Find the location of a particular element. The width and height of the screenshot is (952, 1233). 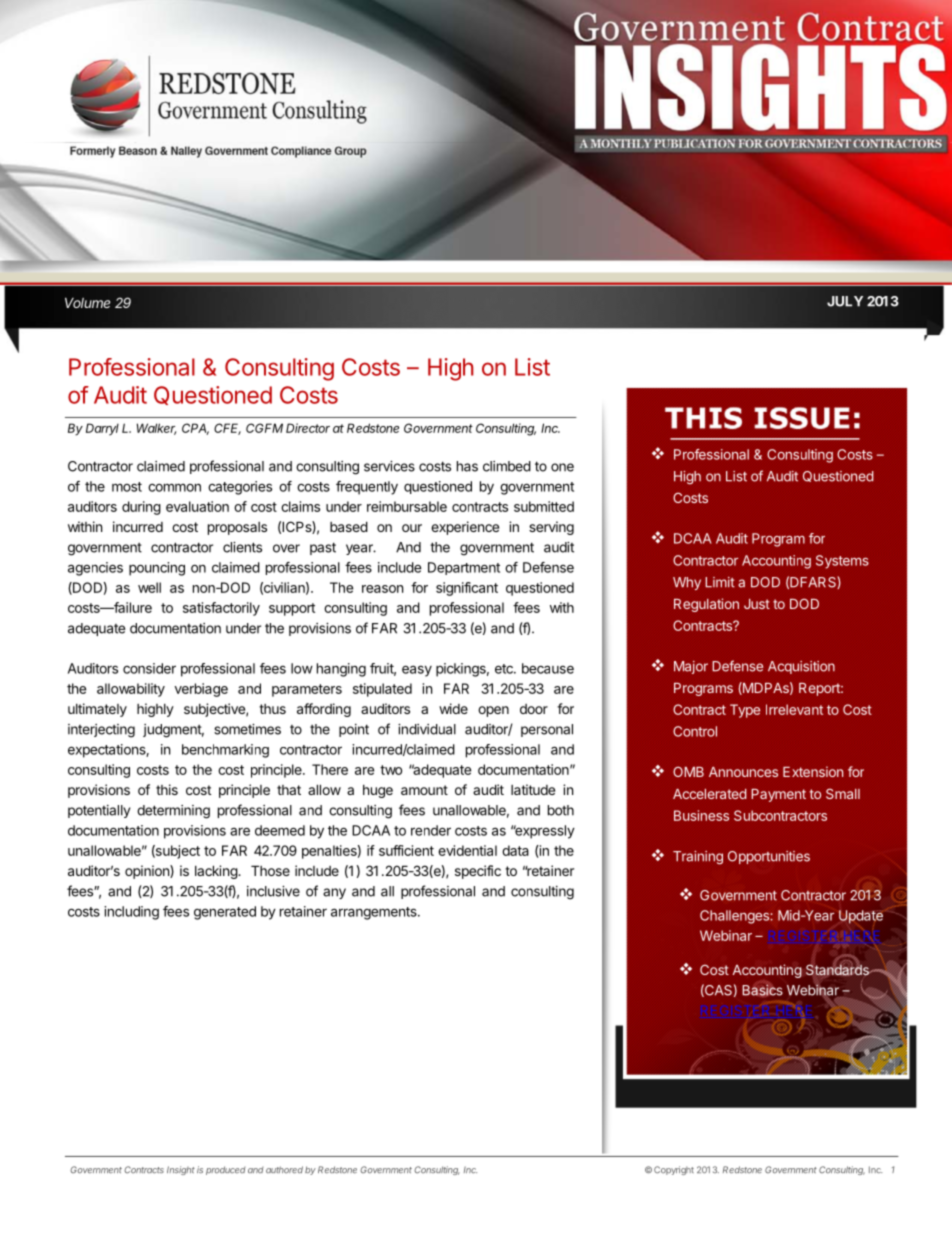

produced is located at coordinates (225, 1170).
